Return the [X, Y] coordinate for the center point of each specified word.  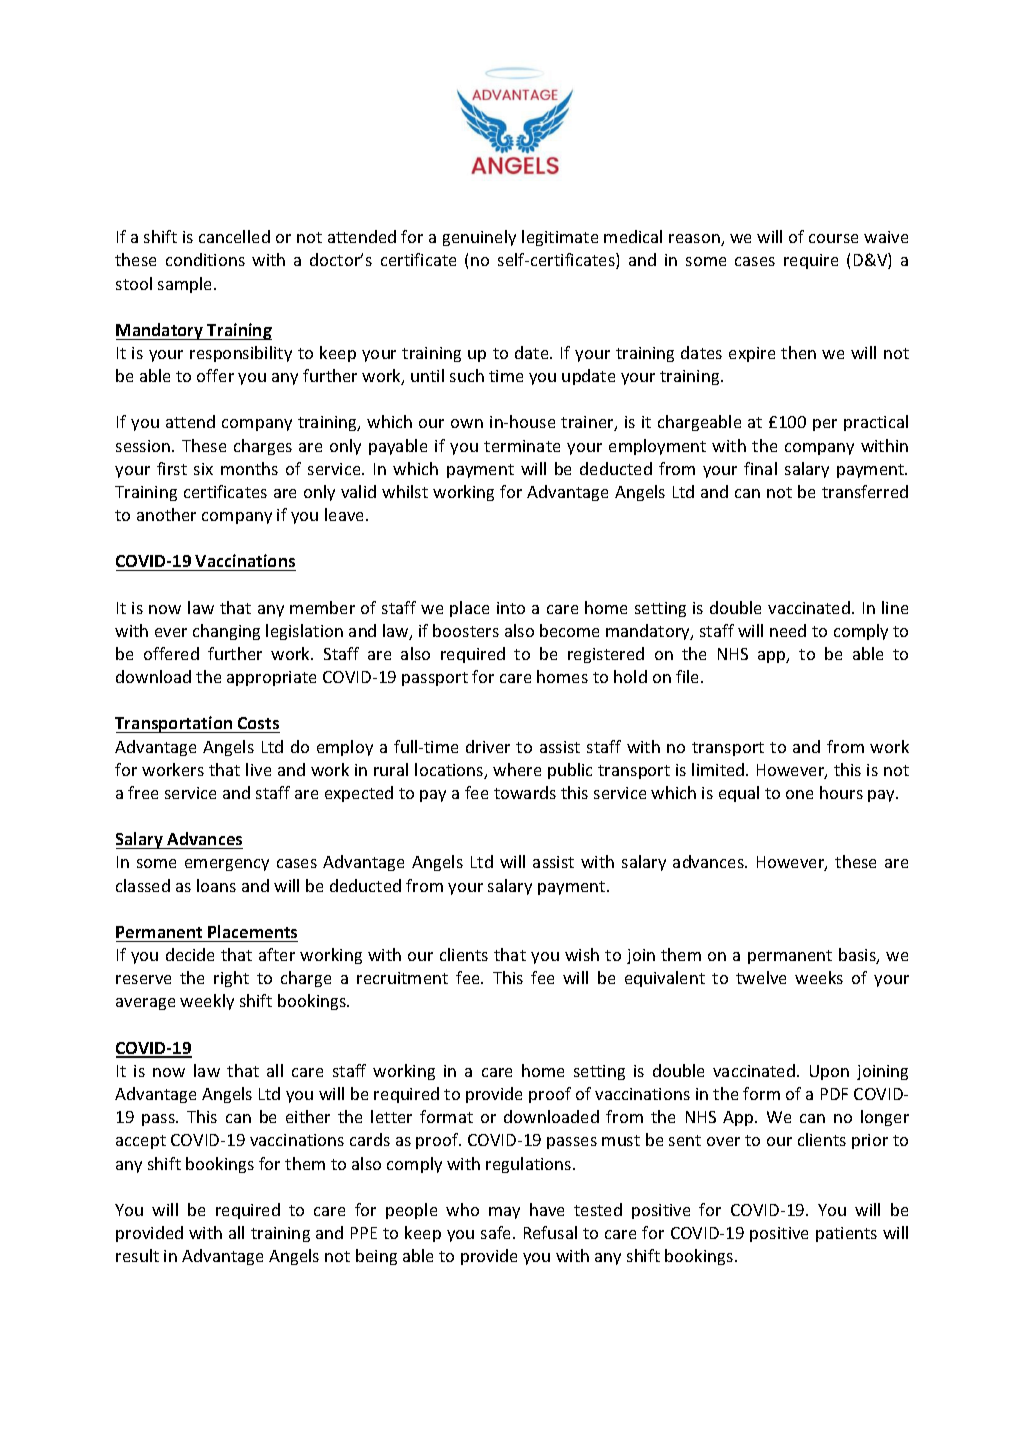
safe [497, 1232]
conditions [205, 259]
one [799, 794]
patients [846, 1234]
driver [488, 746]
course [833, 238]
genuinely [479, 238]
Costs [258, 725]
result [137, 1255]
